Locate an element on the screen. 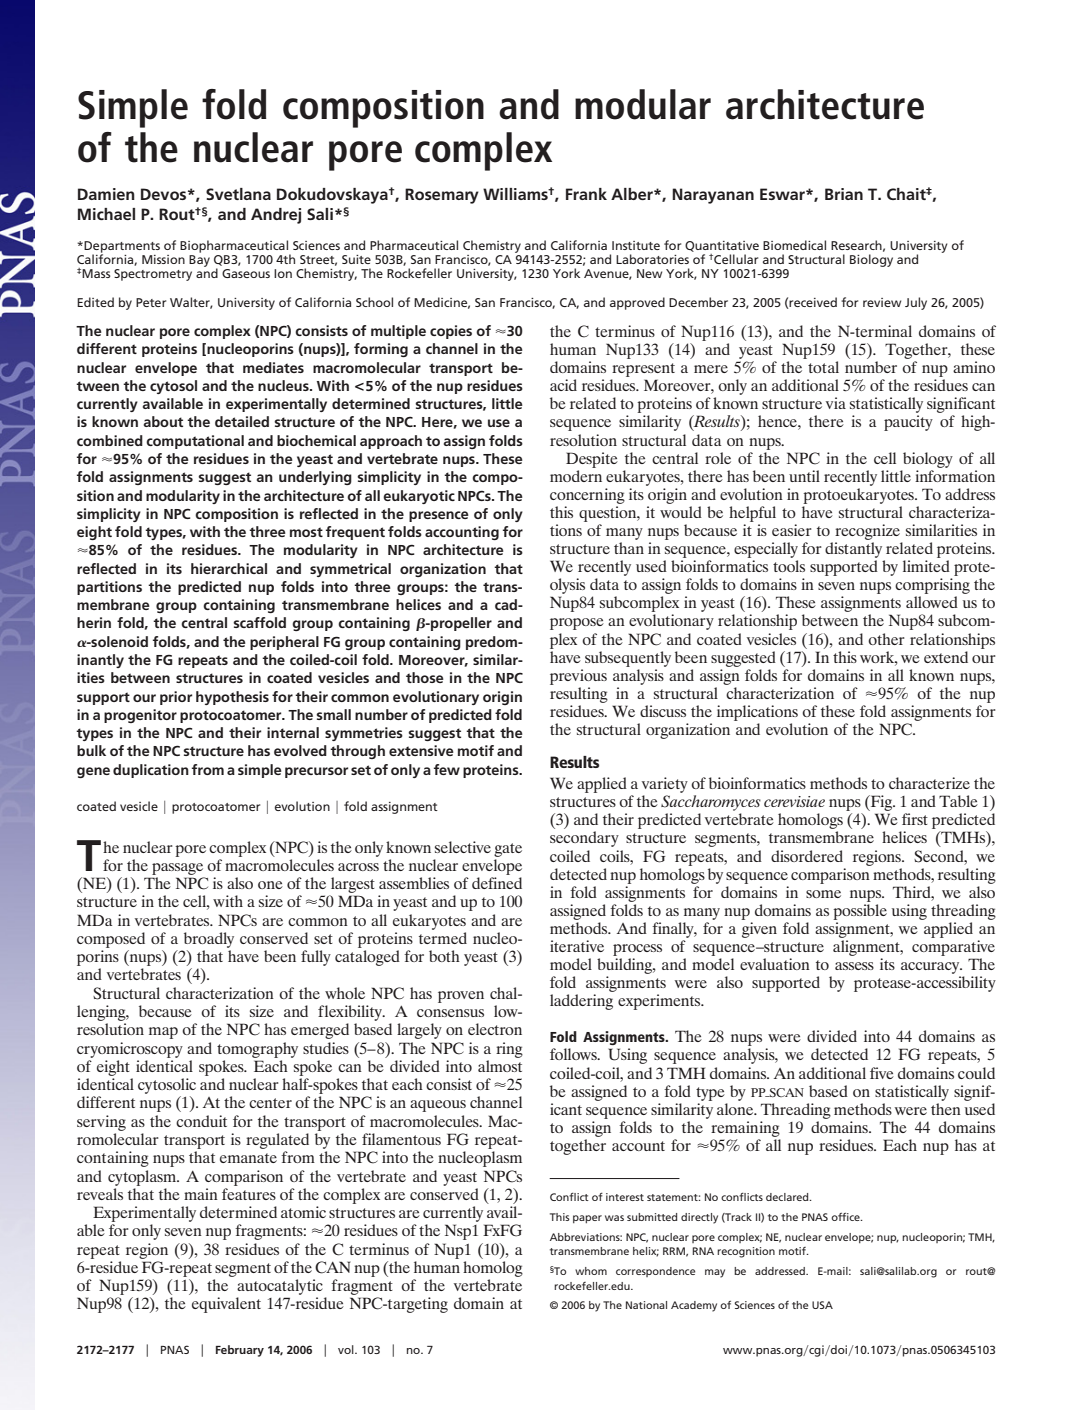 The image size is (1070, 1410). duplication is located at coordinates (151, 771).
